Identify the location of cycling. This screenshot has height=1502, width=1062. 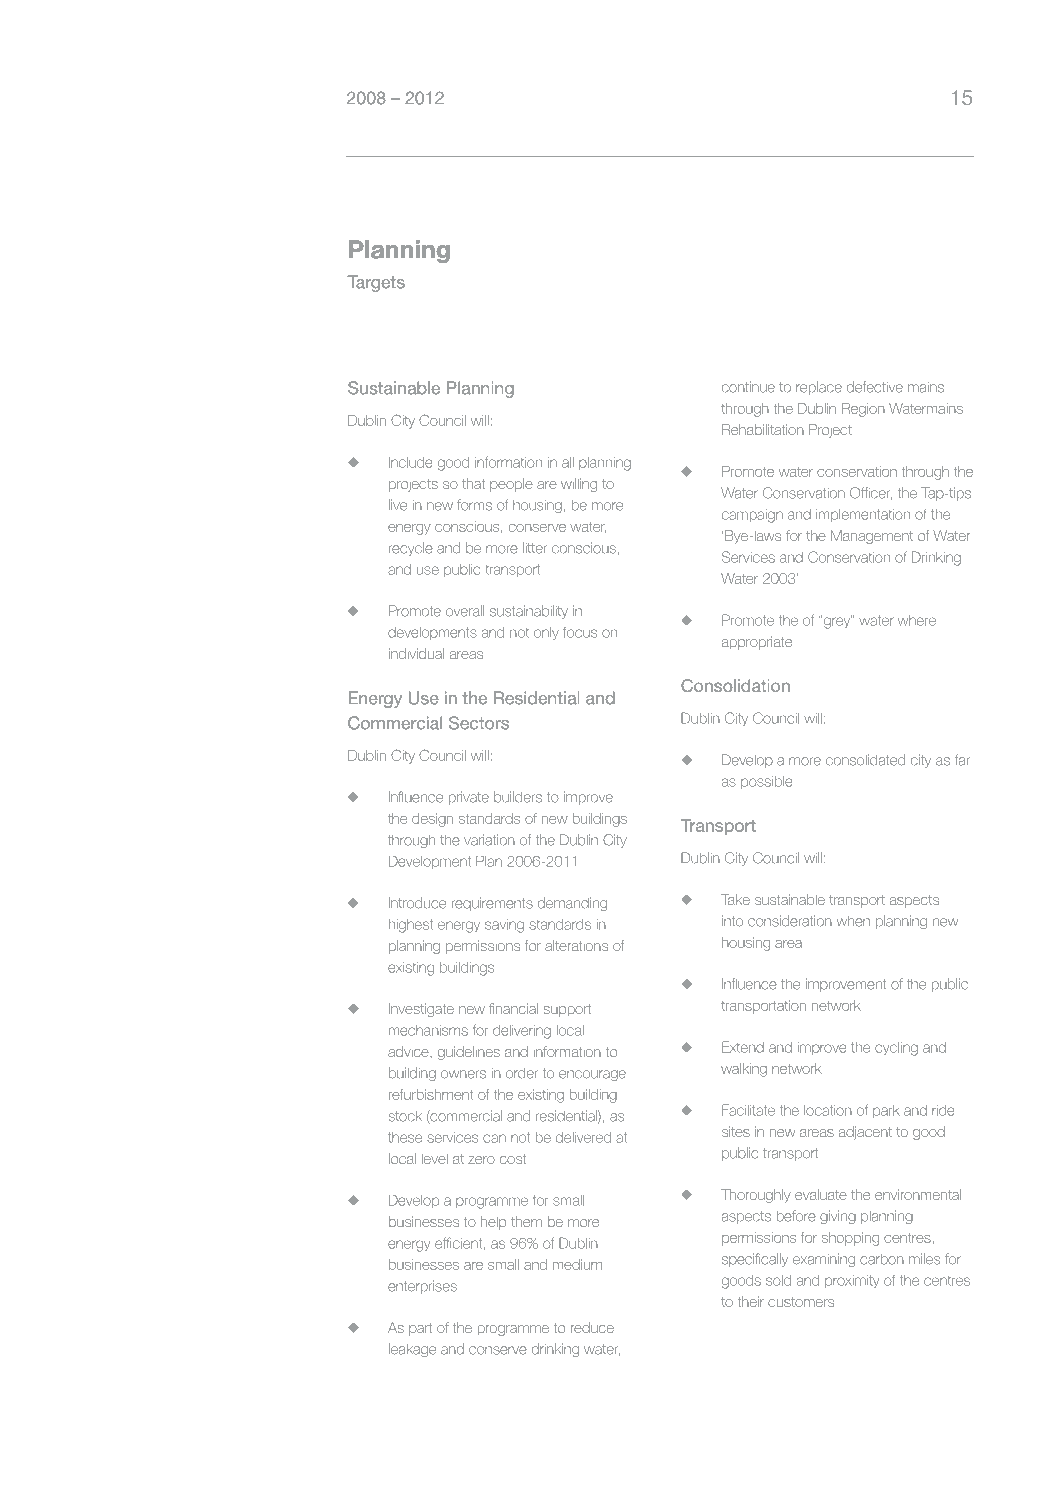
(896, 1049).
